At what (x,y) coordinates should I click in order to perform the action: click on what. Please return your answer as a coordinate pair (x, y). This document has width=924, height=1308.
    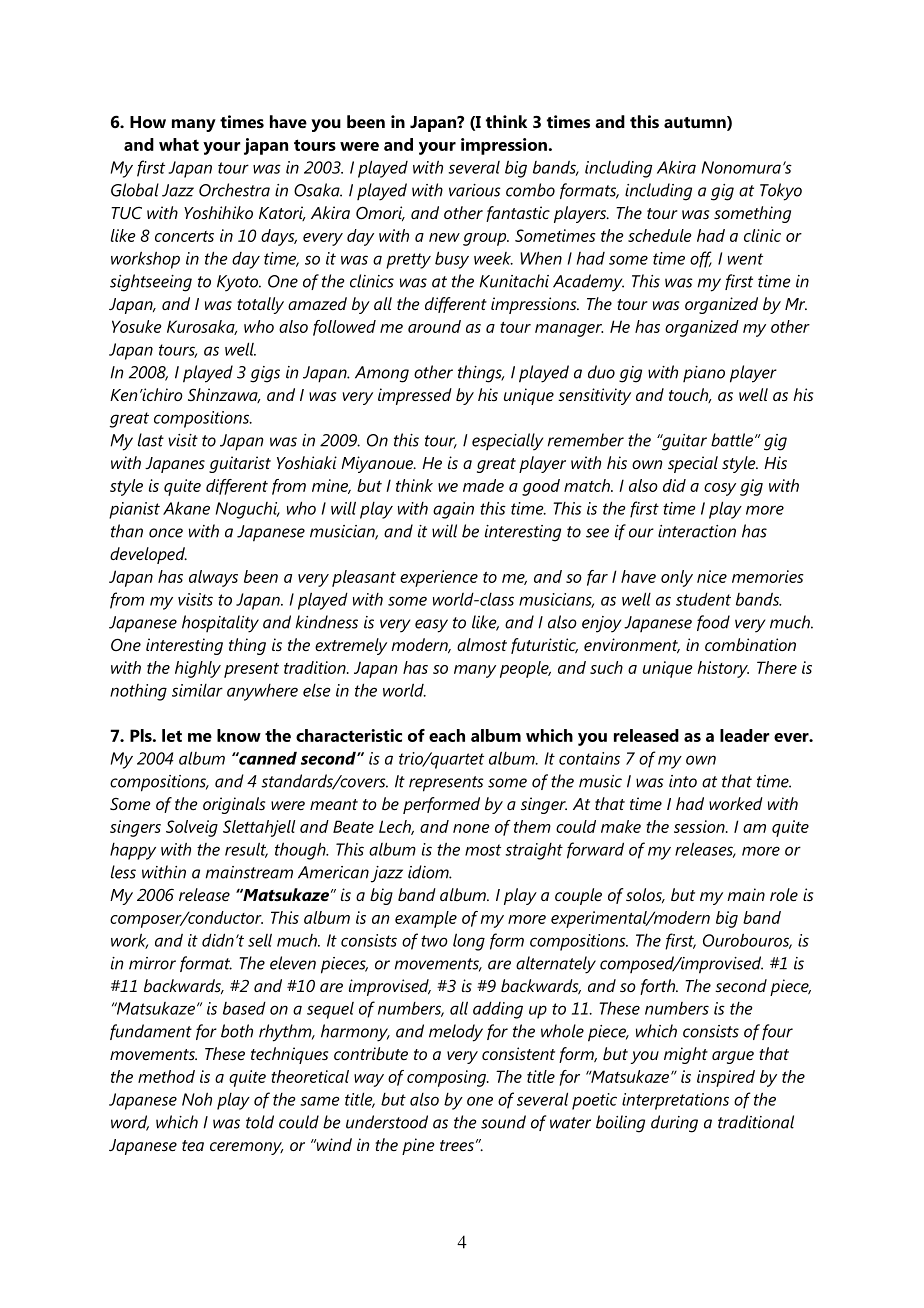
    Looking at the image, I should click on (179, 144).
